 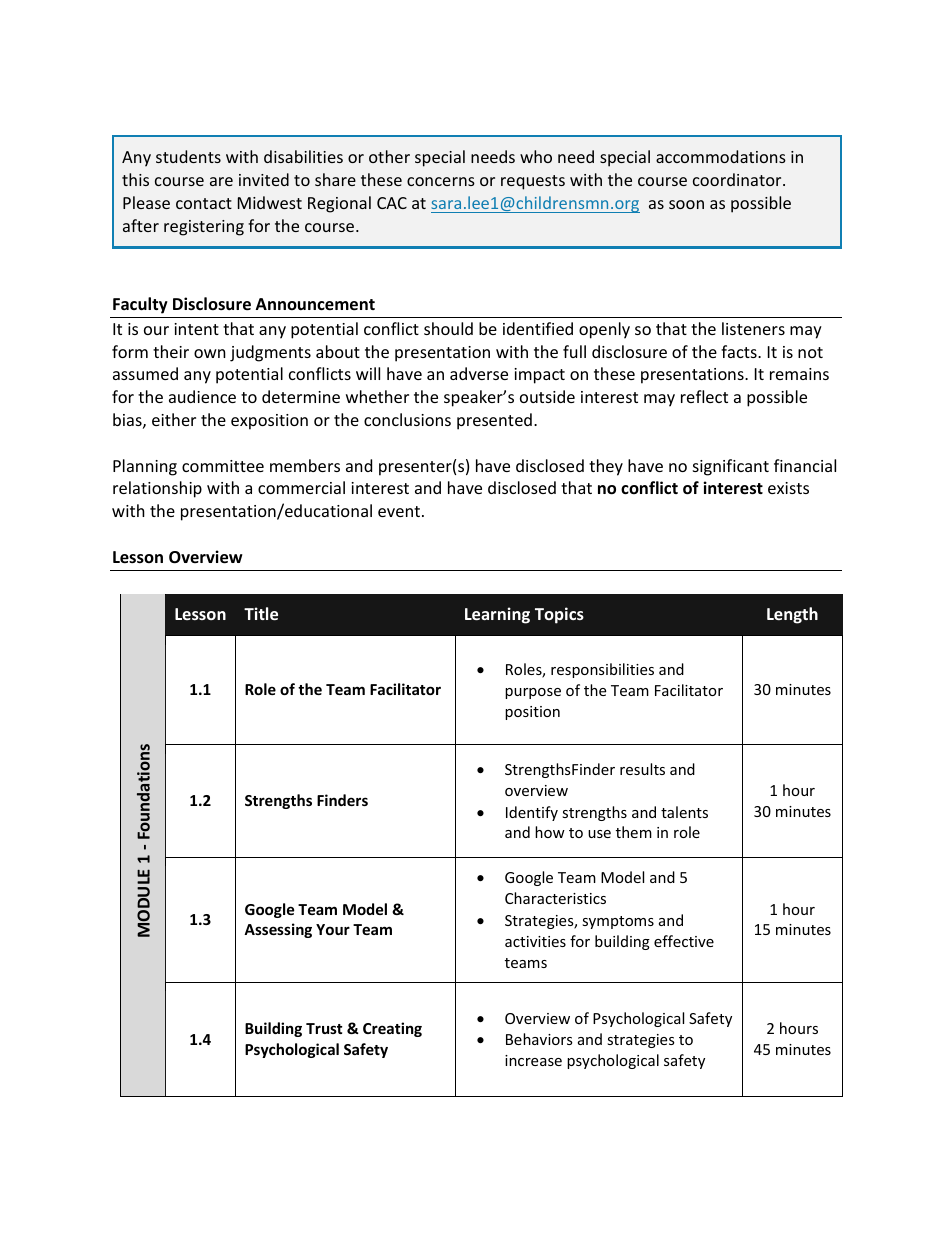 What do you see at coordinates (792, 615) in the screenshot?
I see `Length` at bounding box center [792, 615].
